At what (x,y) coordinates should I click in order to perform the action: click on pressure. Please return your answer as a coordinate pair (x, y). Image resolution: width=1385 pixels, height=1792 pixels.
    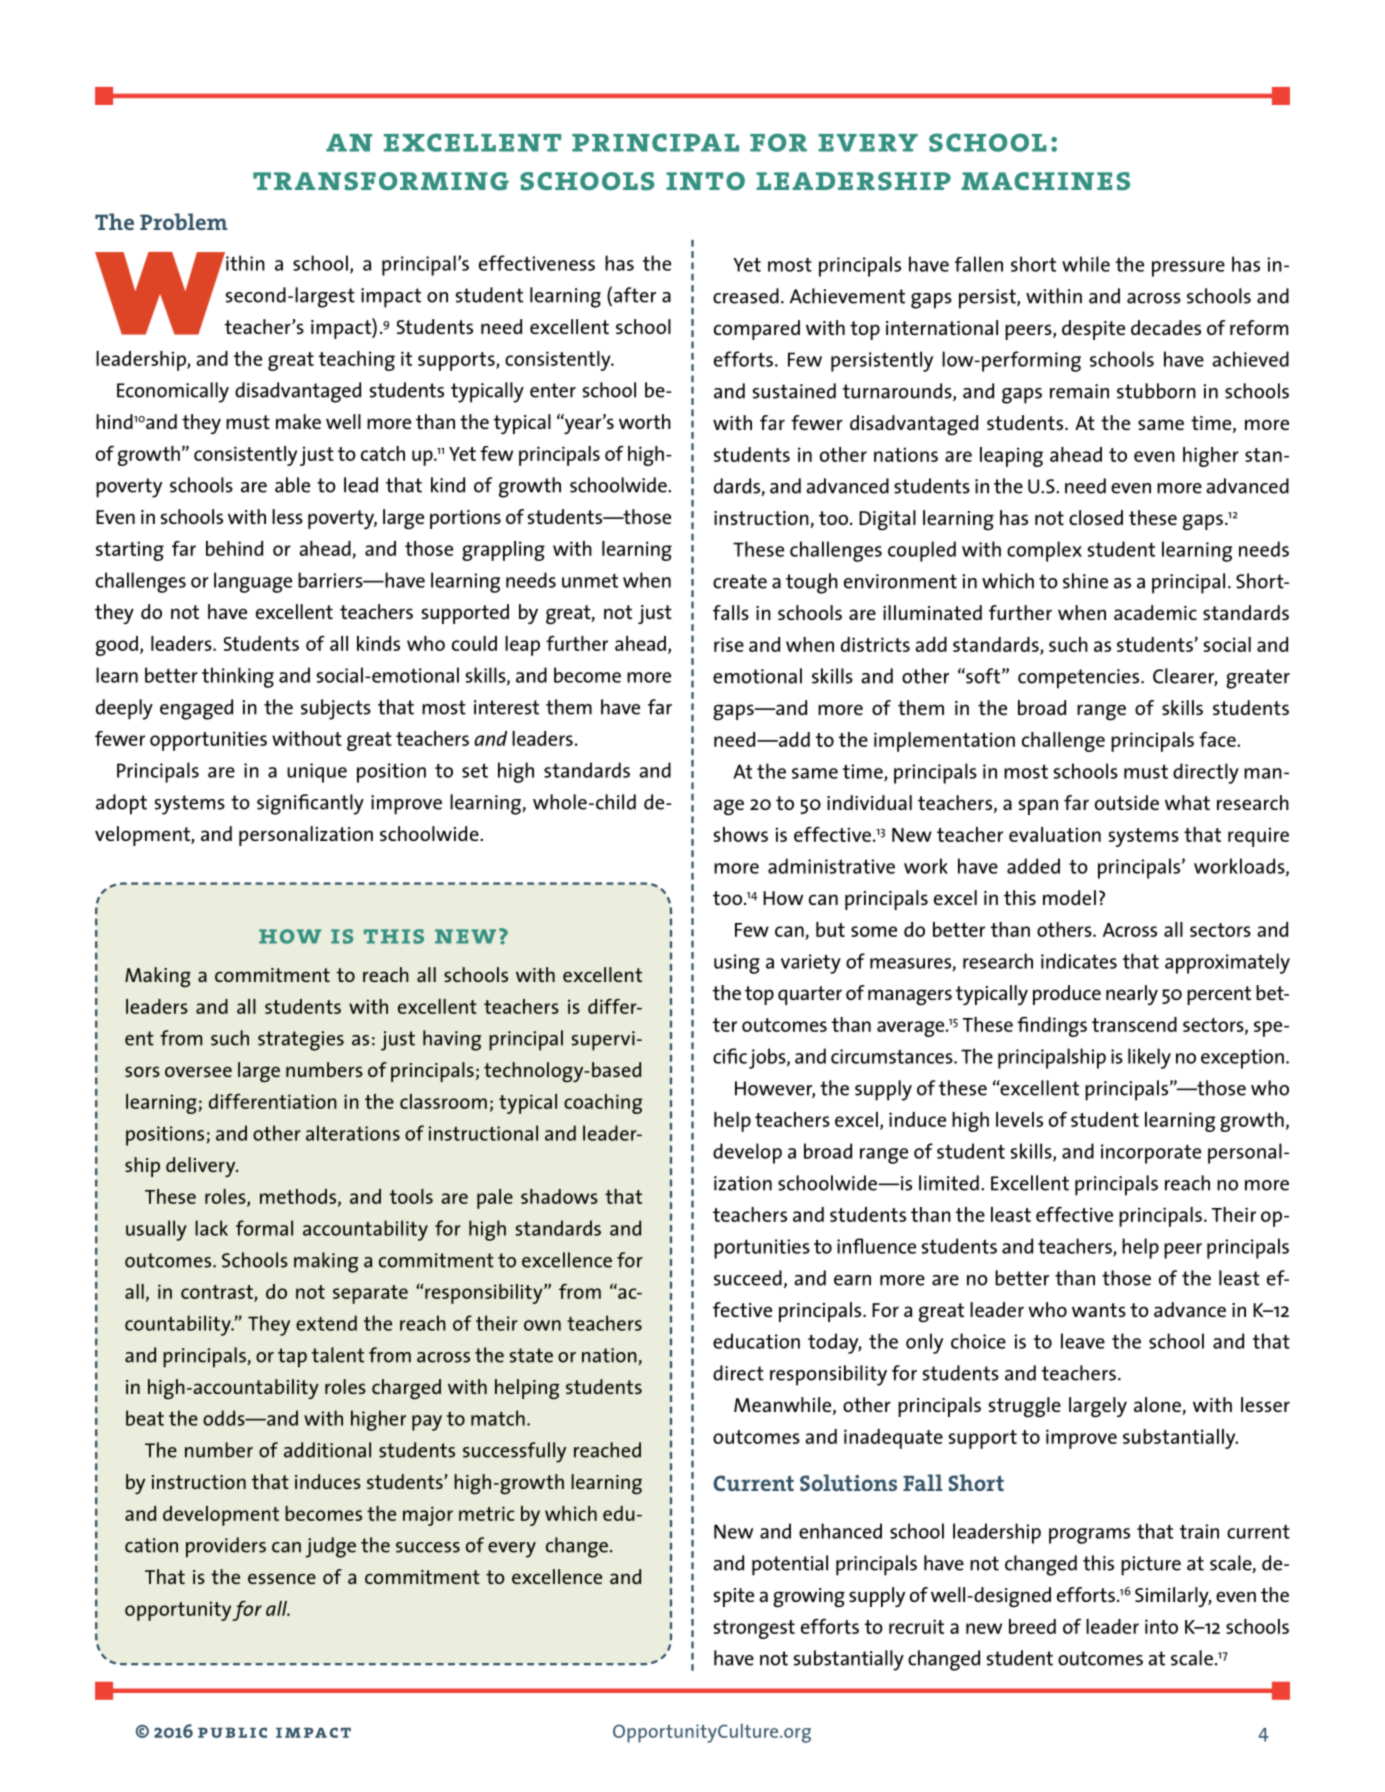
    Looking at the image, I should click on (1188, 269).
